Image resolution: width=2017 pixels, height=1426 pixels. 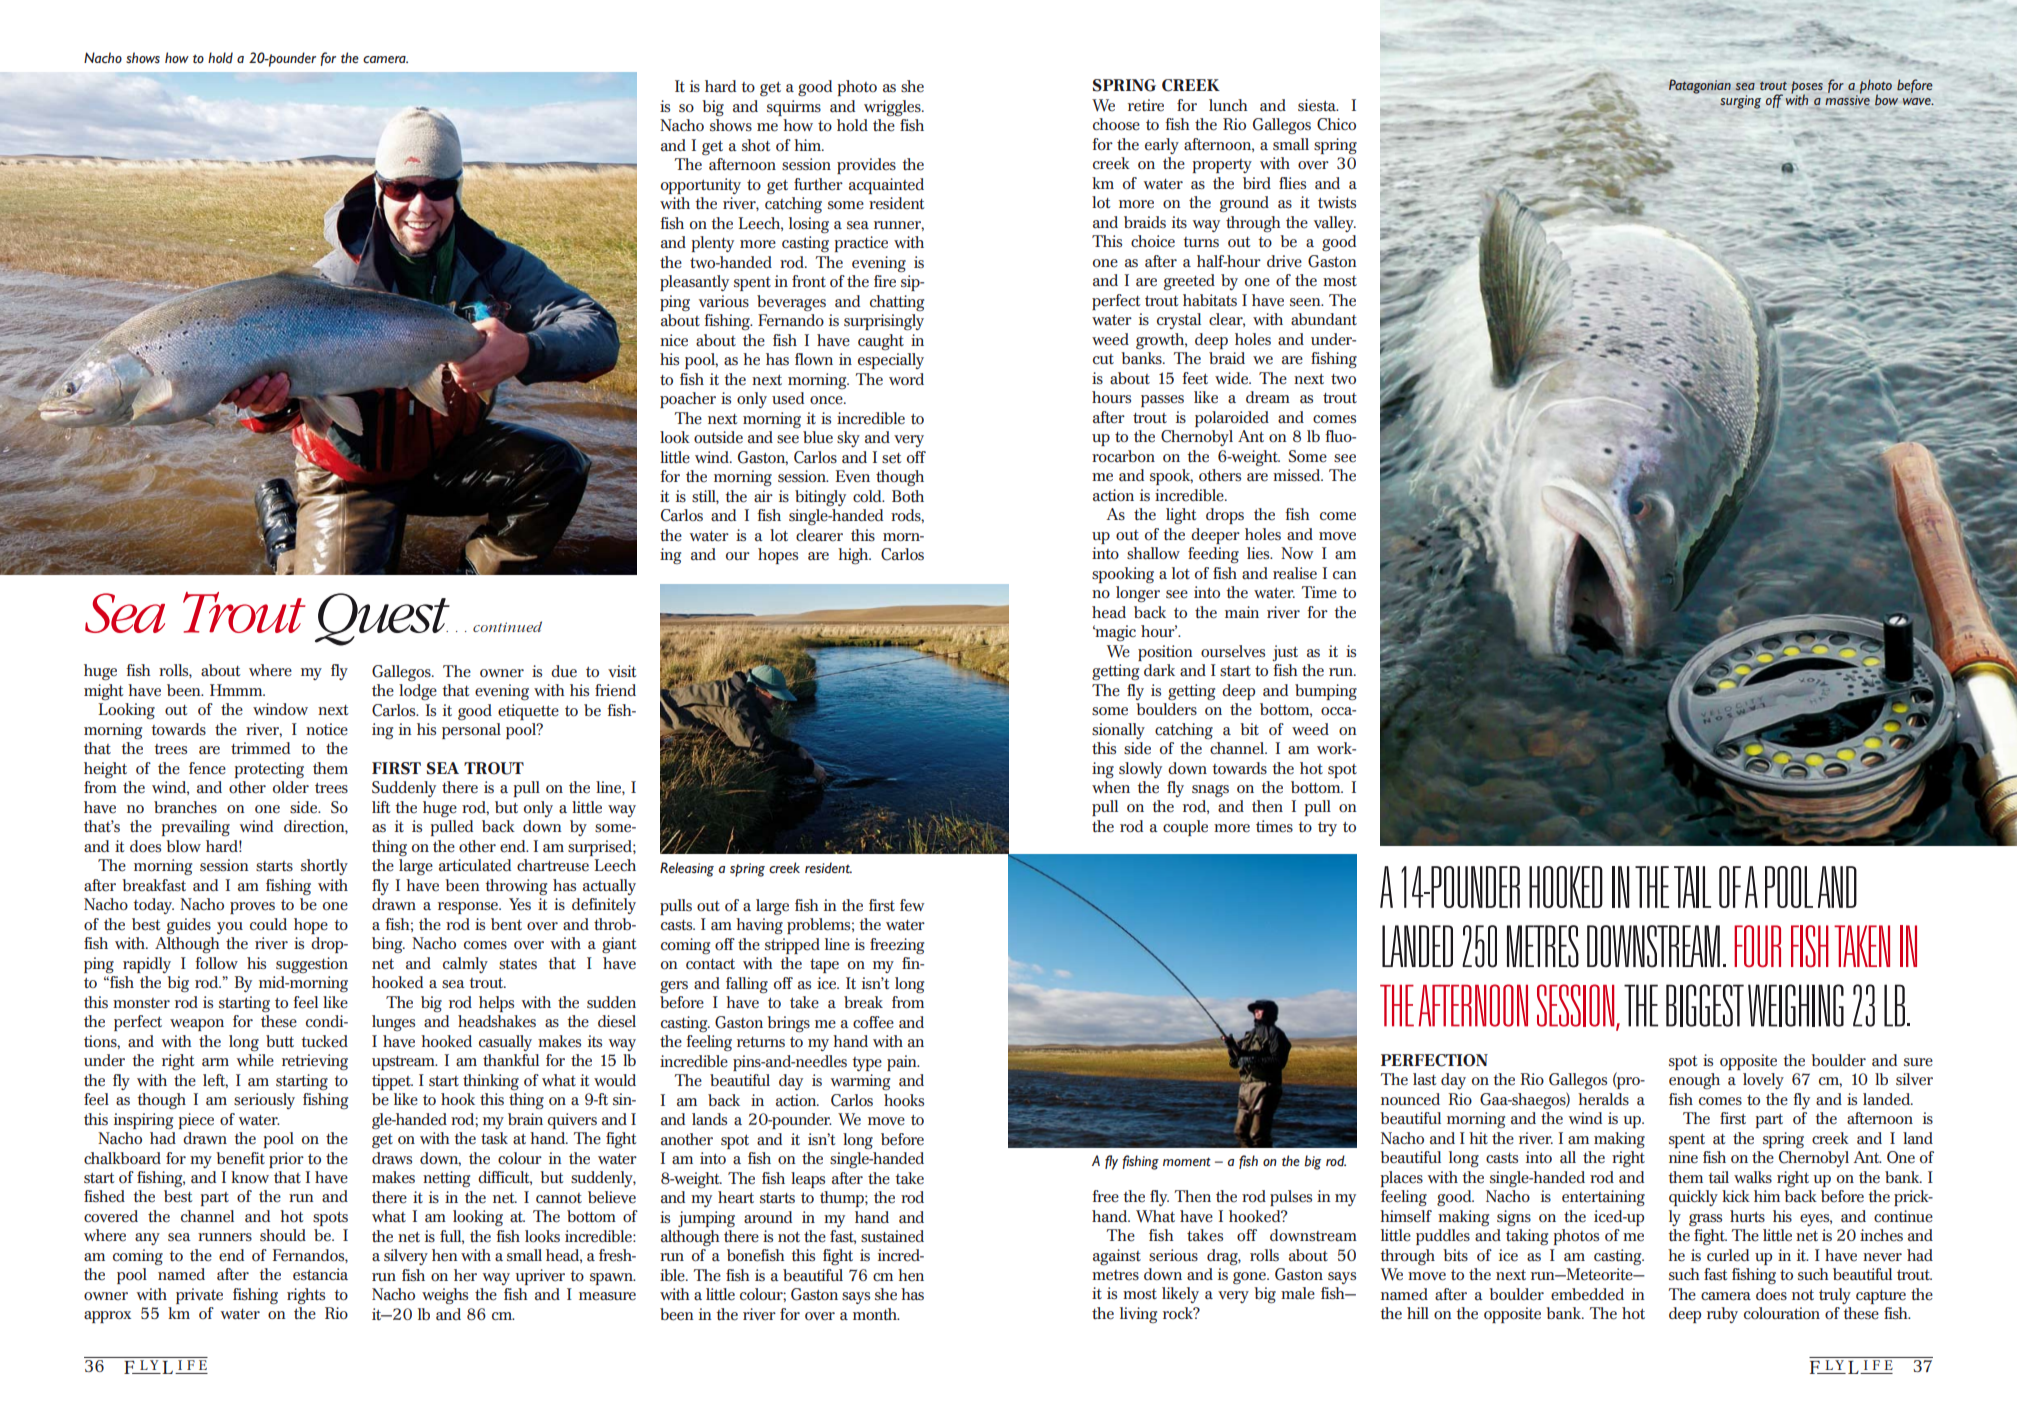 I want to click on few, so click(x=912, y=905).
